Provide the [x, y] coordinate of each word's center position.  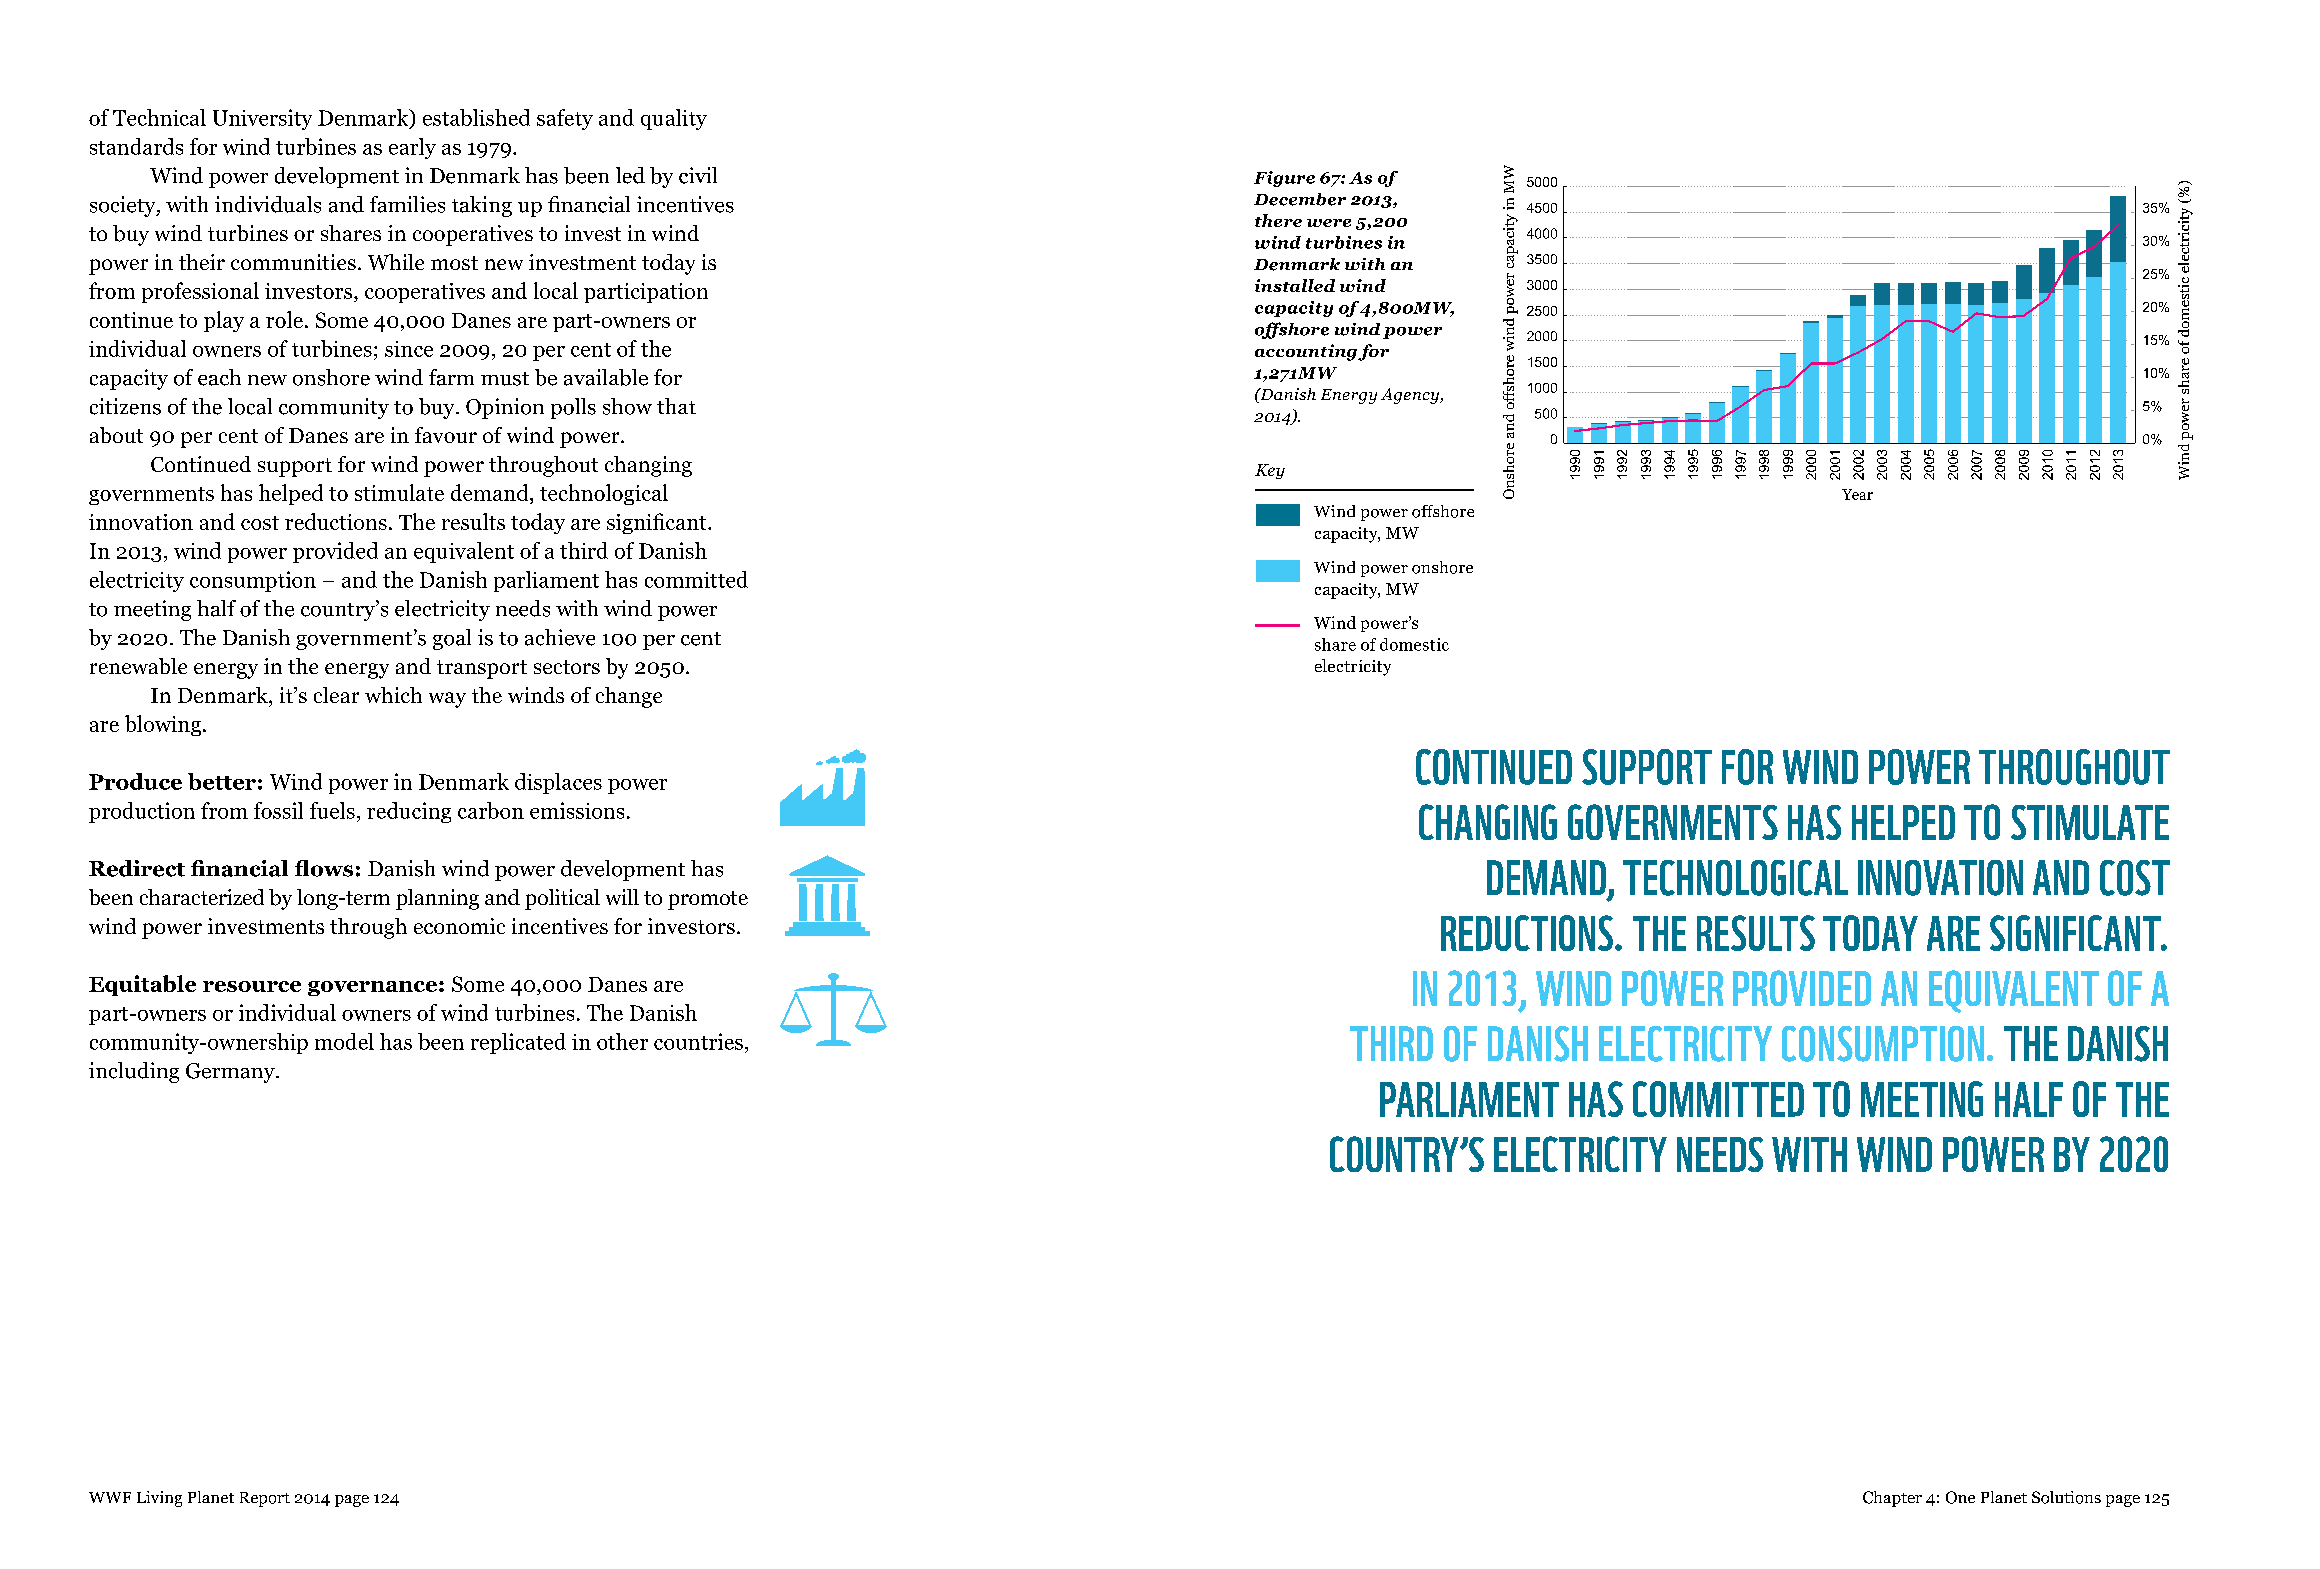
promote [708, 900]
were [1329, 223]
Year [1857, 494]
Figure [1284, 179]
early [412, 148]
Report [265, 1499]
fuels [332, 810]
